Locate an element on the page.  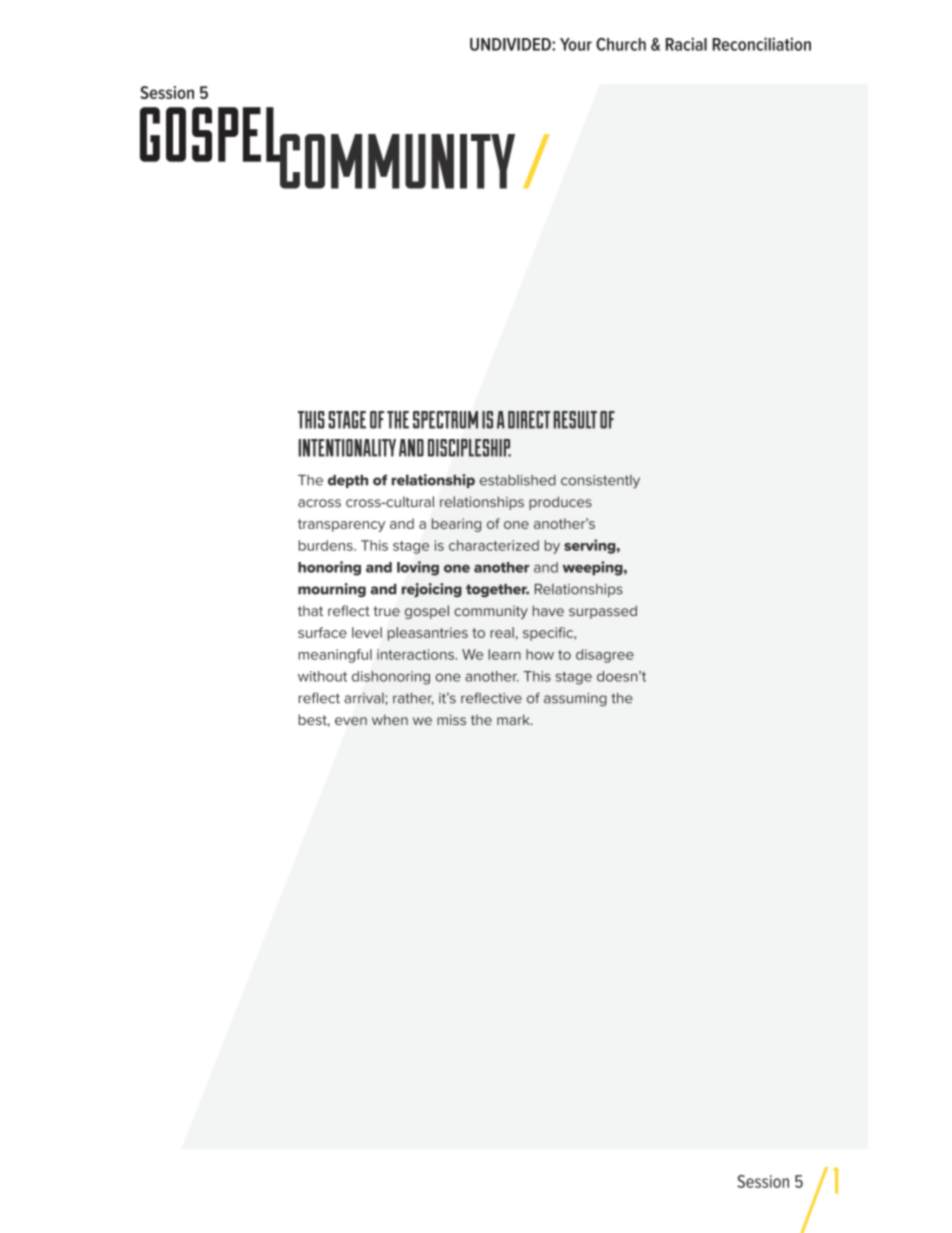
Your is located at coordinates (576, 44).
